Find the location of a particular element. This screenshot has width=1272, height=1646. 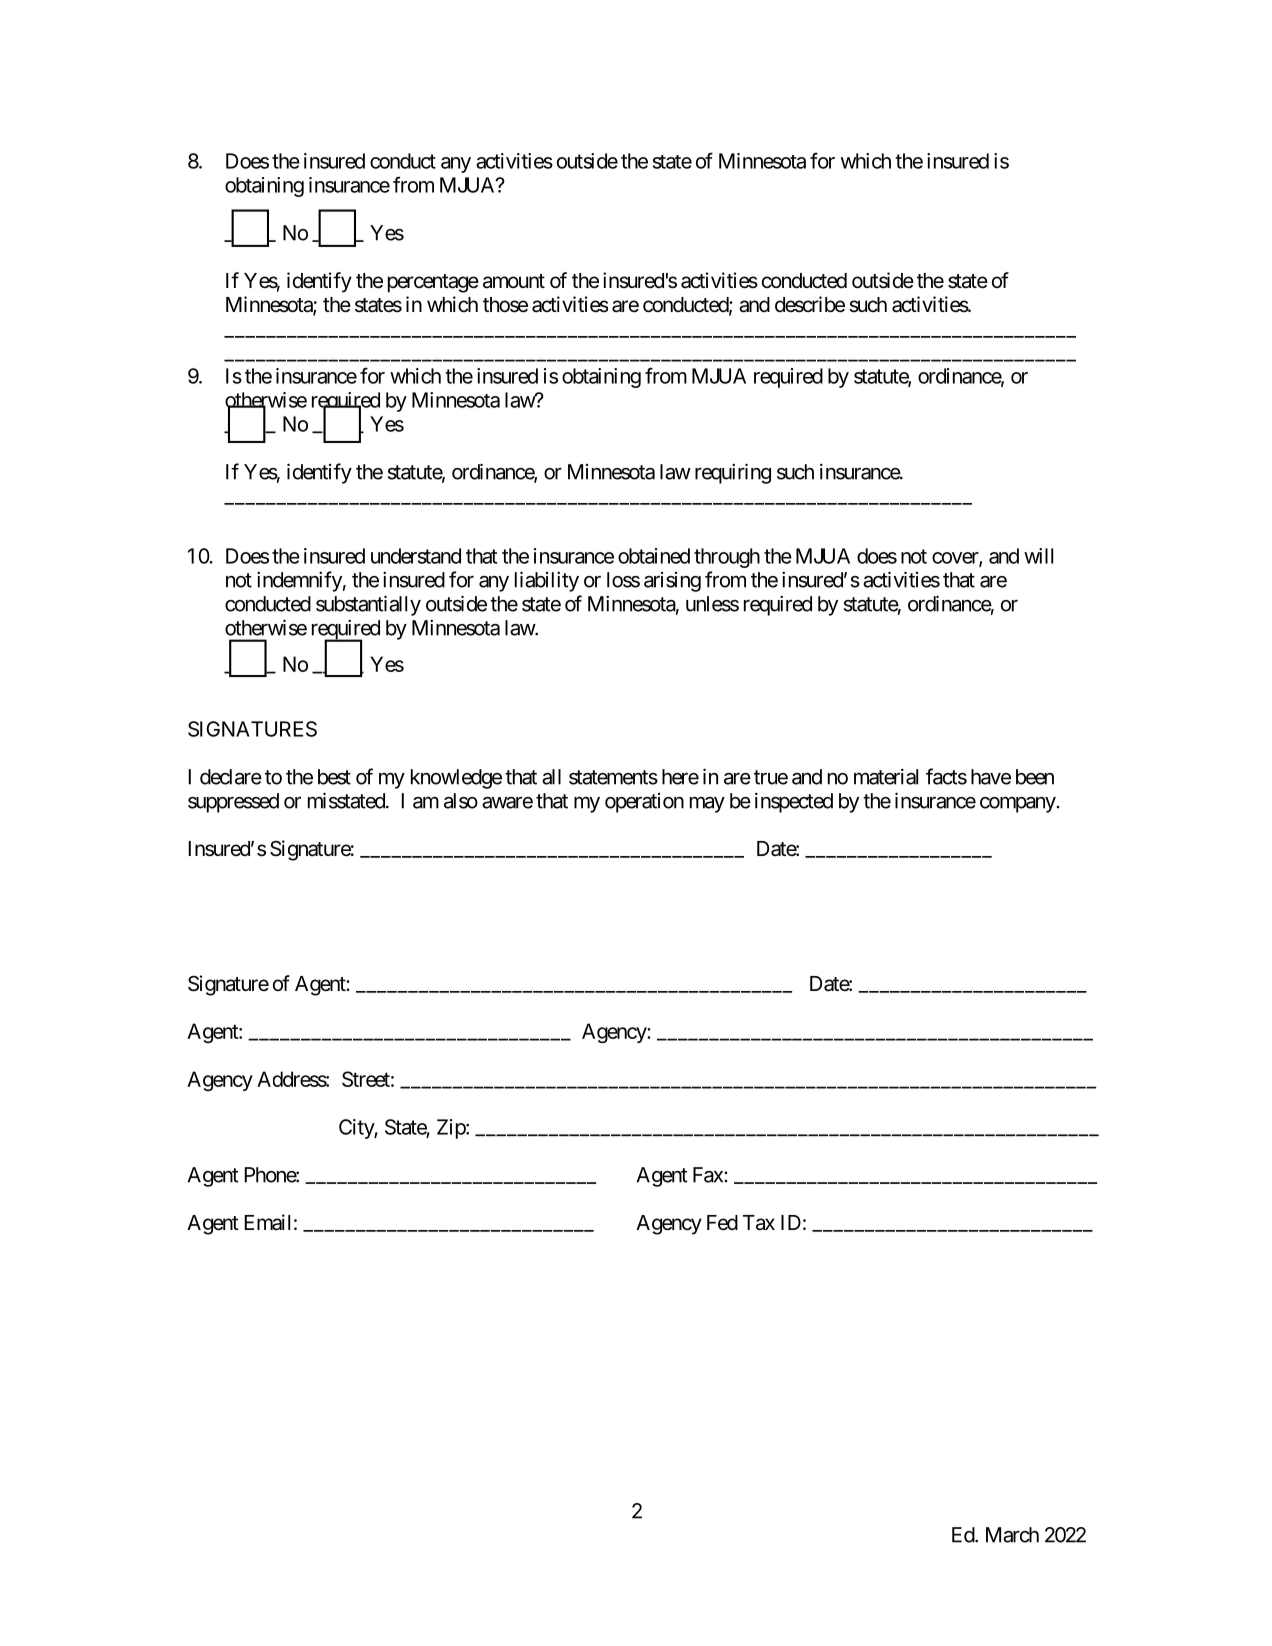

March is located at coordinates (1012, 1535).
